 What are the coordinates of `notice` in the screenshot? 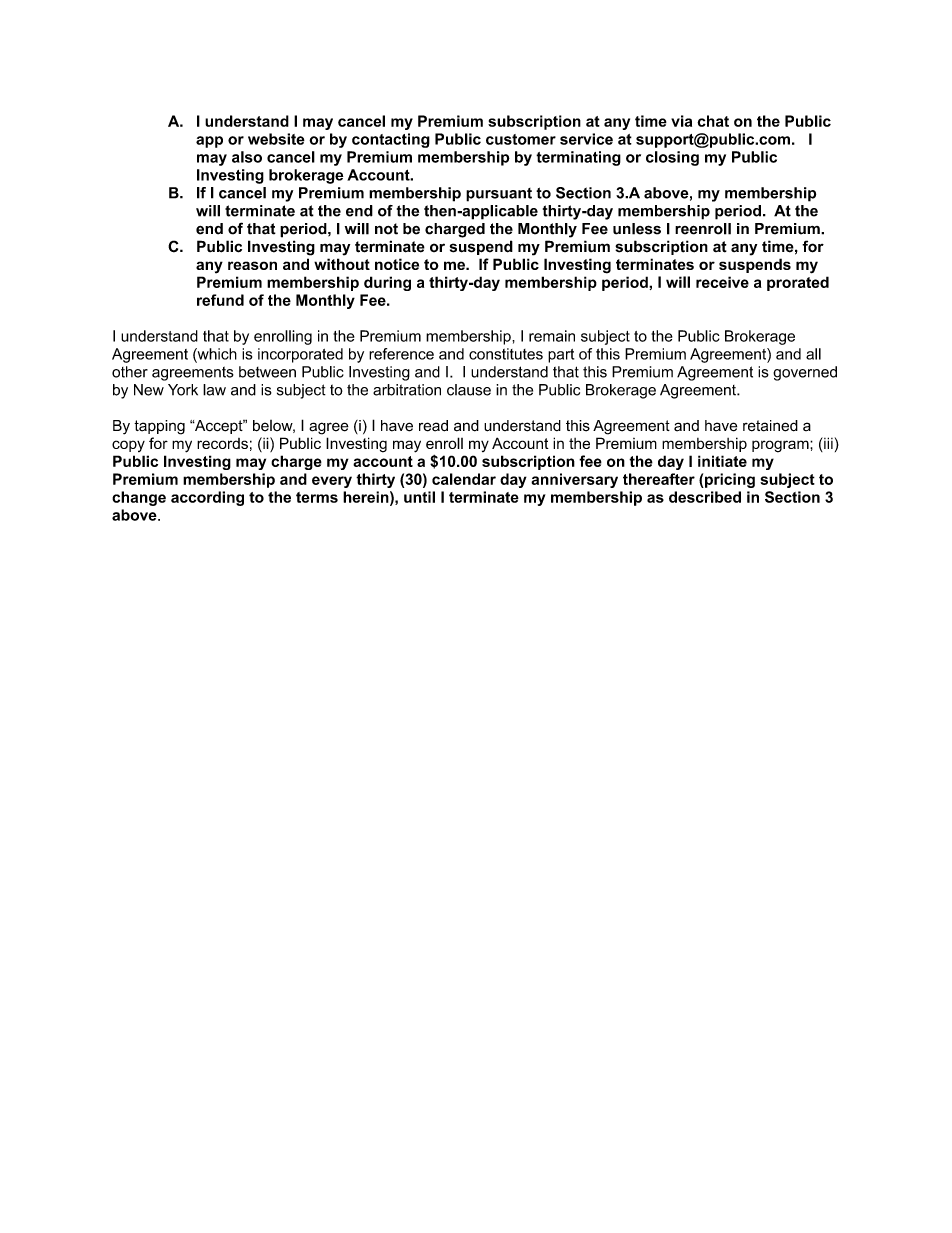 It's located at (397, 264).
